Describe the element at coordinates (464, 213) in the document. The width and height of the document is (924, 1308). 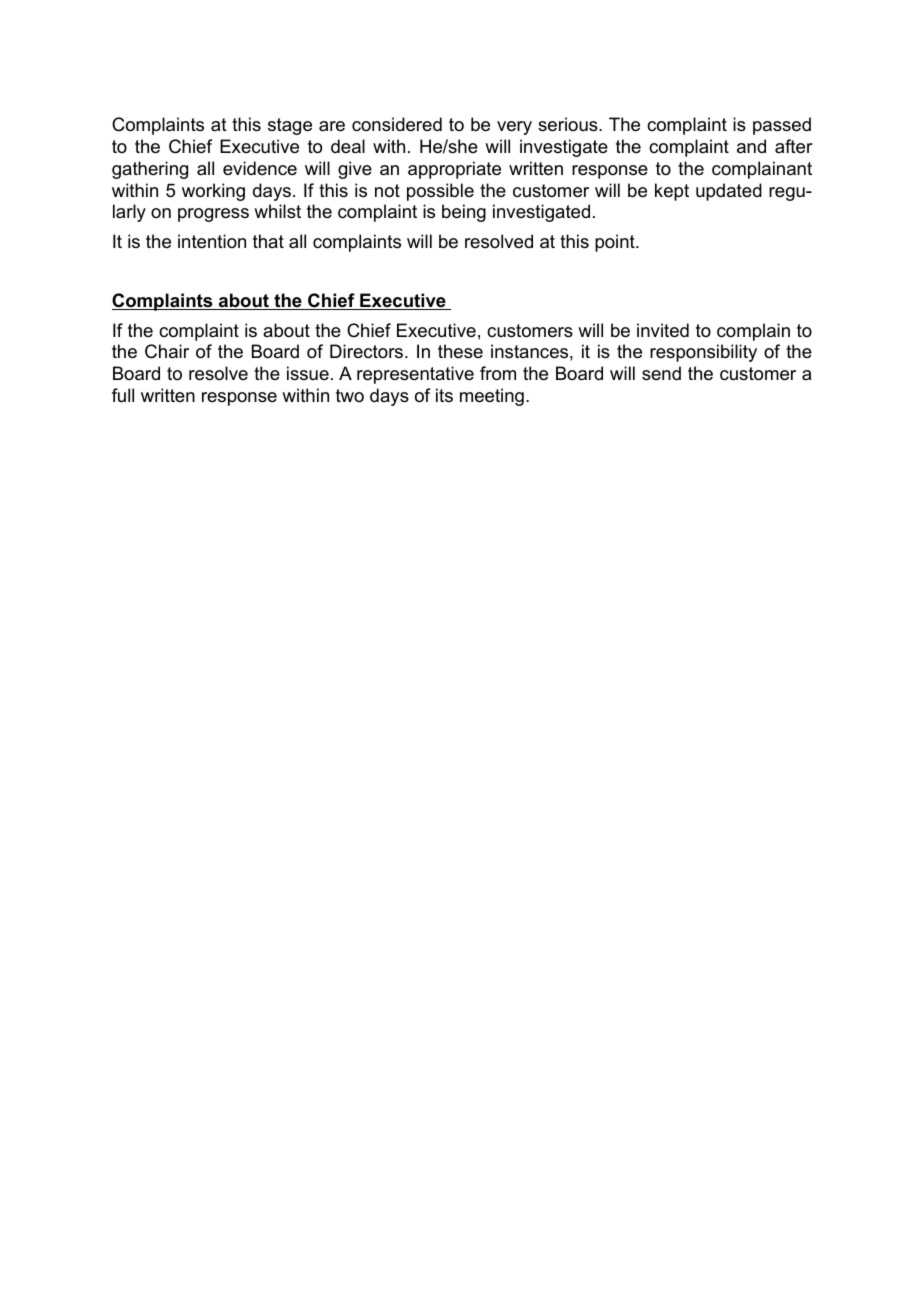
I see `being` at that location.
